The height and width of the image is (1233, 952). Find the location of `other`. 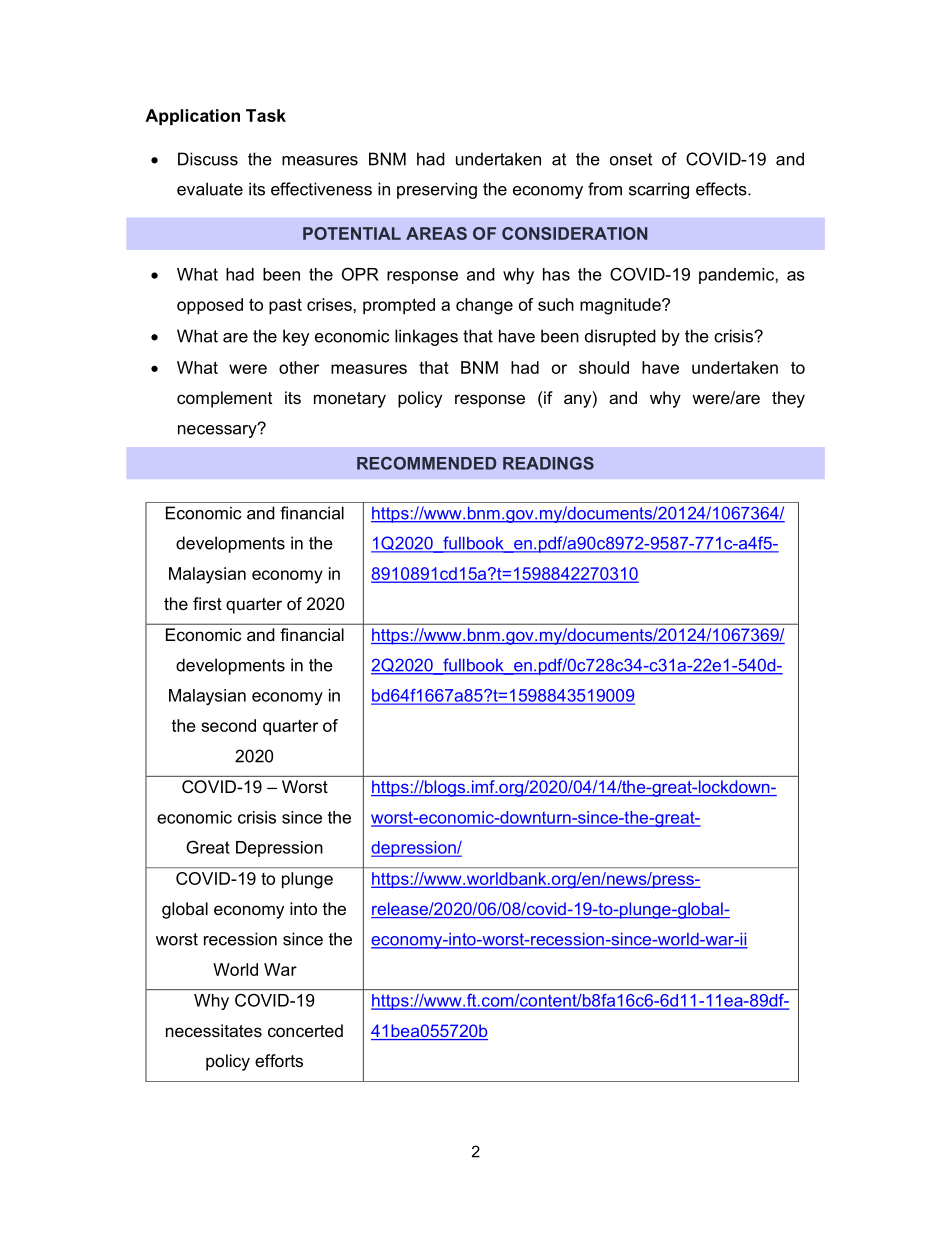

other is located at coordinates (299, 367).
